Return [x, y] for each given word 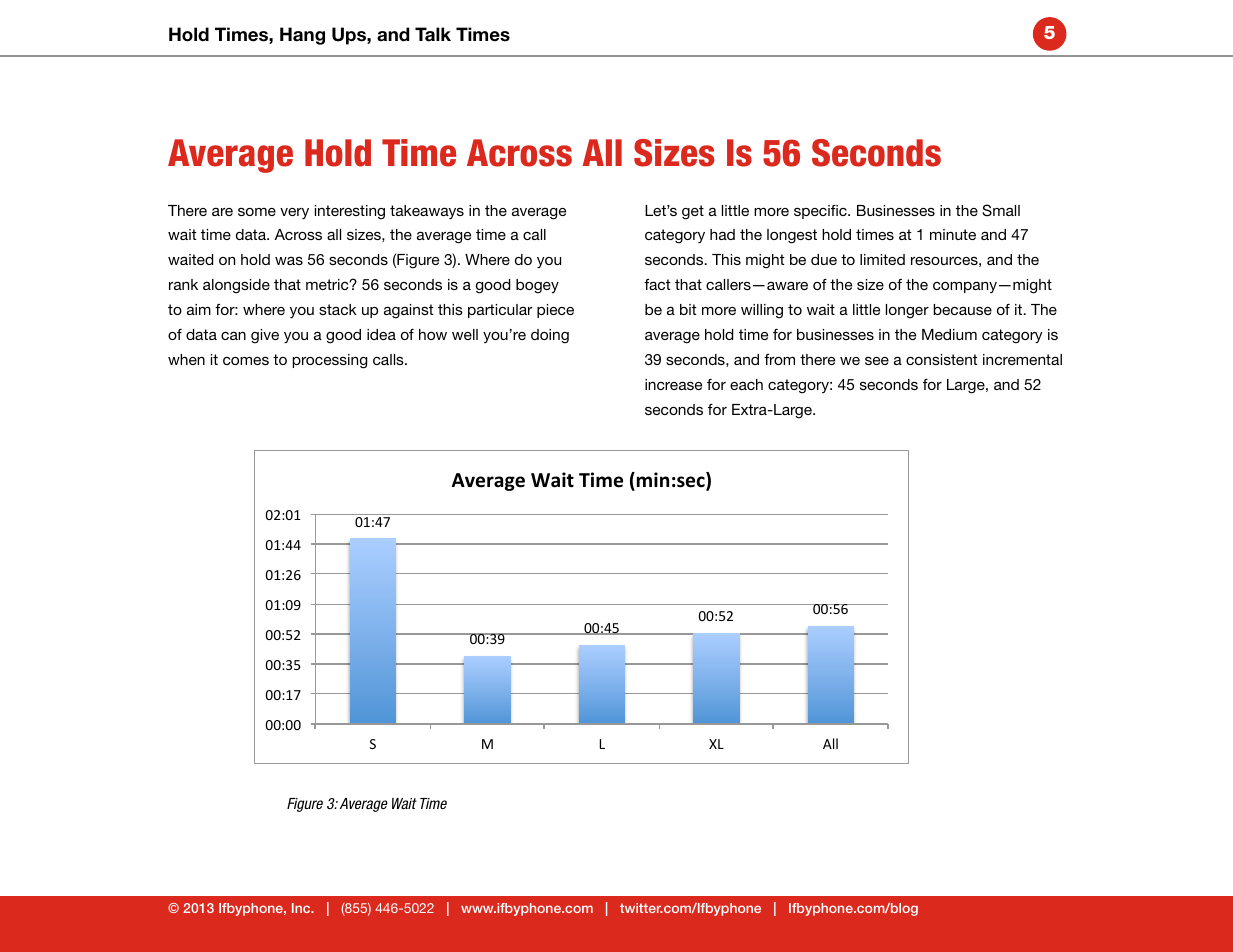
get [693, 212]
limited [882, 259]
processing [329, 361]
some [257, 211]
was [289, 260]
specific [821, 212]
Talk [433, 34]
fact [657, 284]
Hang [302, 36]
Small [1001, 210]
